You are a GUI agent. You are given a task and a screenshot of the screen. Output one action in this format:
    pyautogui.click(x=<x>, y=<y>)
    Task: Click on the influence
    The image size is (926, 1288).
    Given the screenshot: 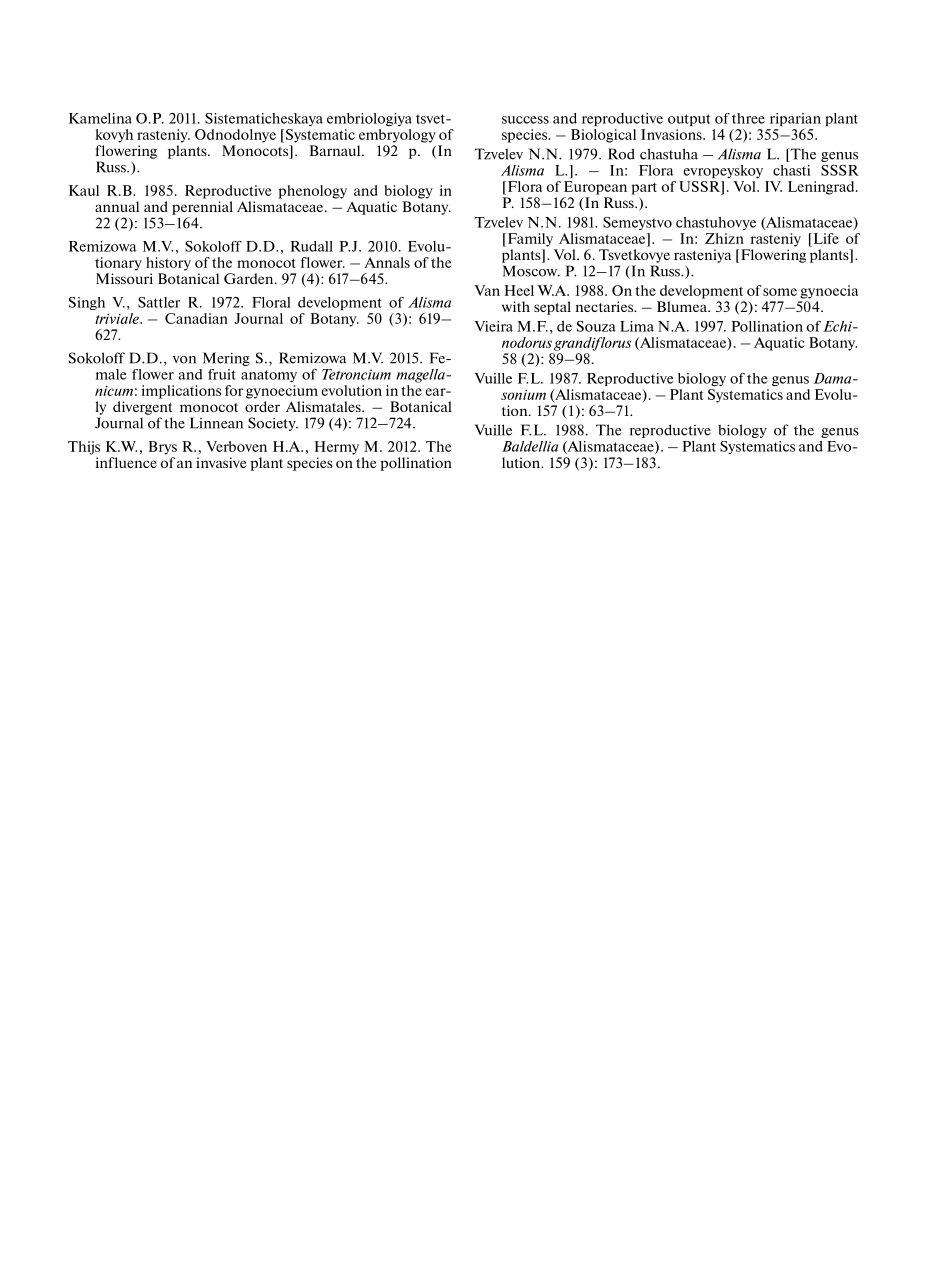 What is the action you would take?
    pyautogui.click(x=126, y=462)
